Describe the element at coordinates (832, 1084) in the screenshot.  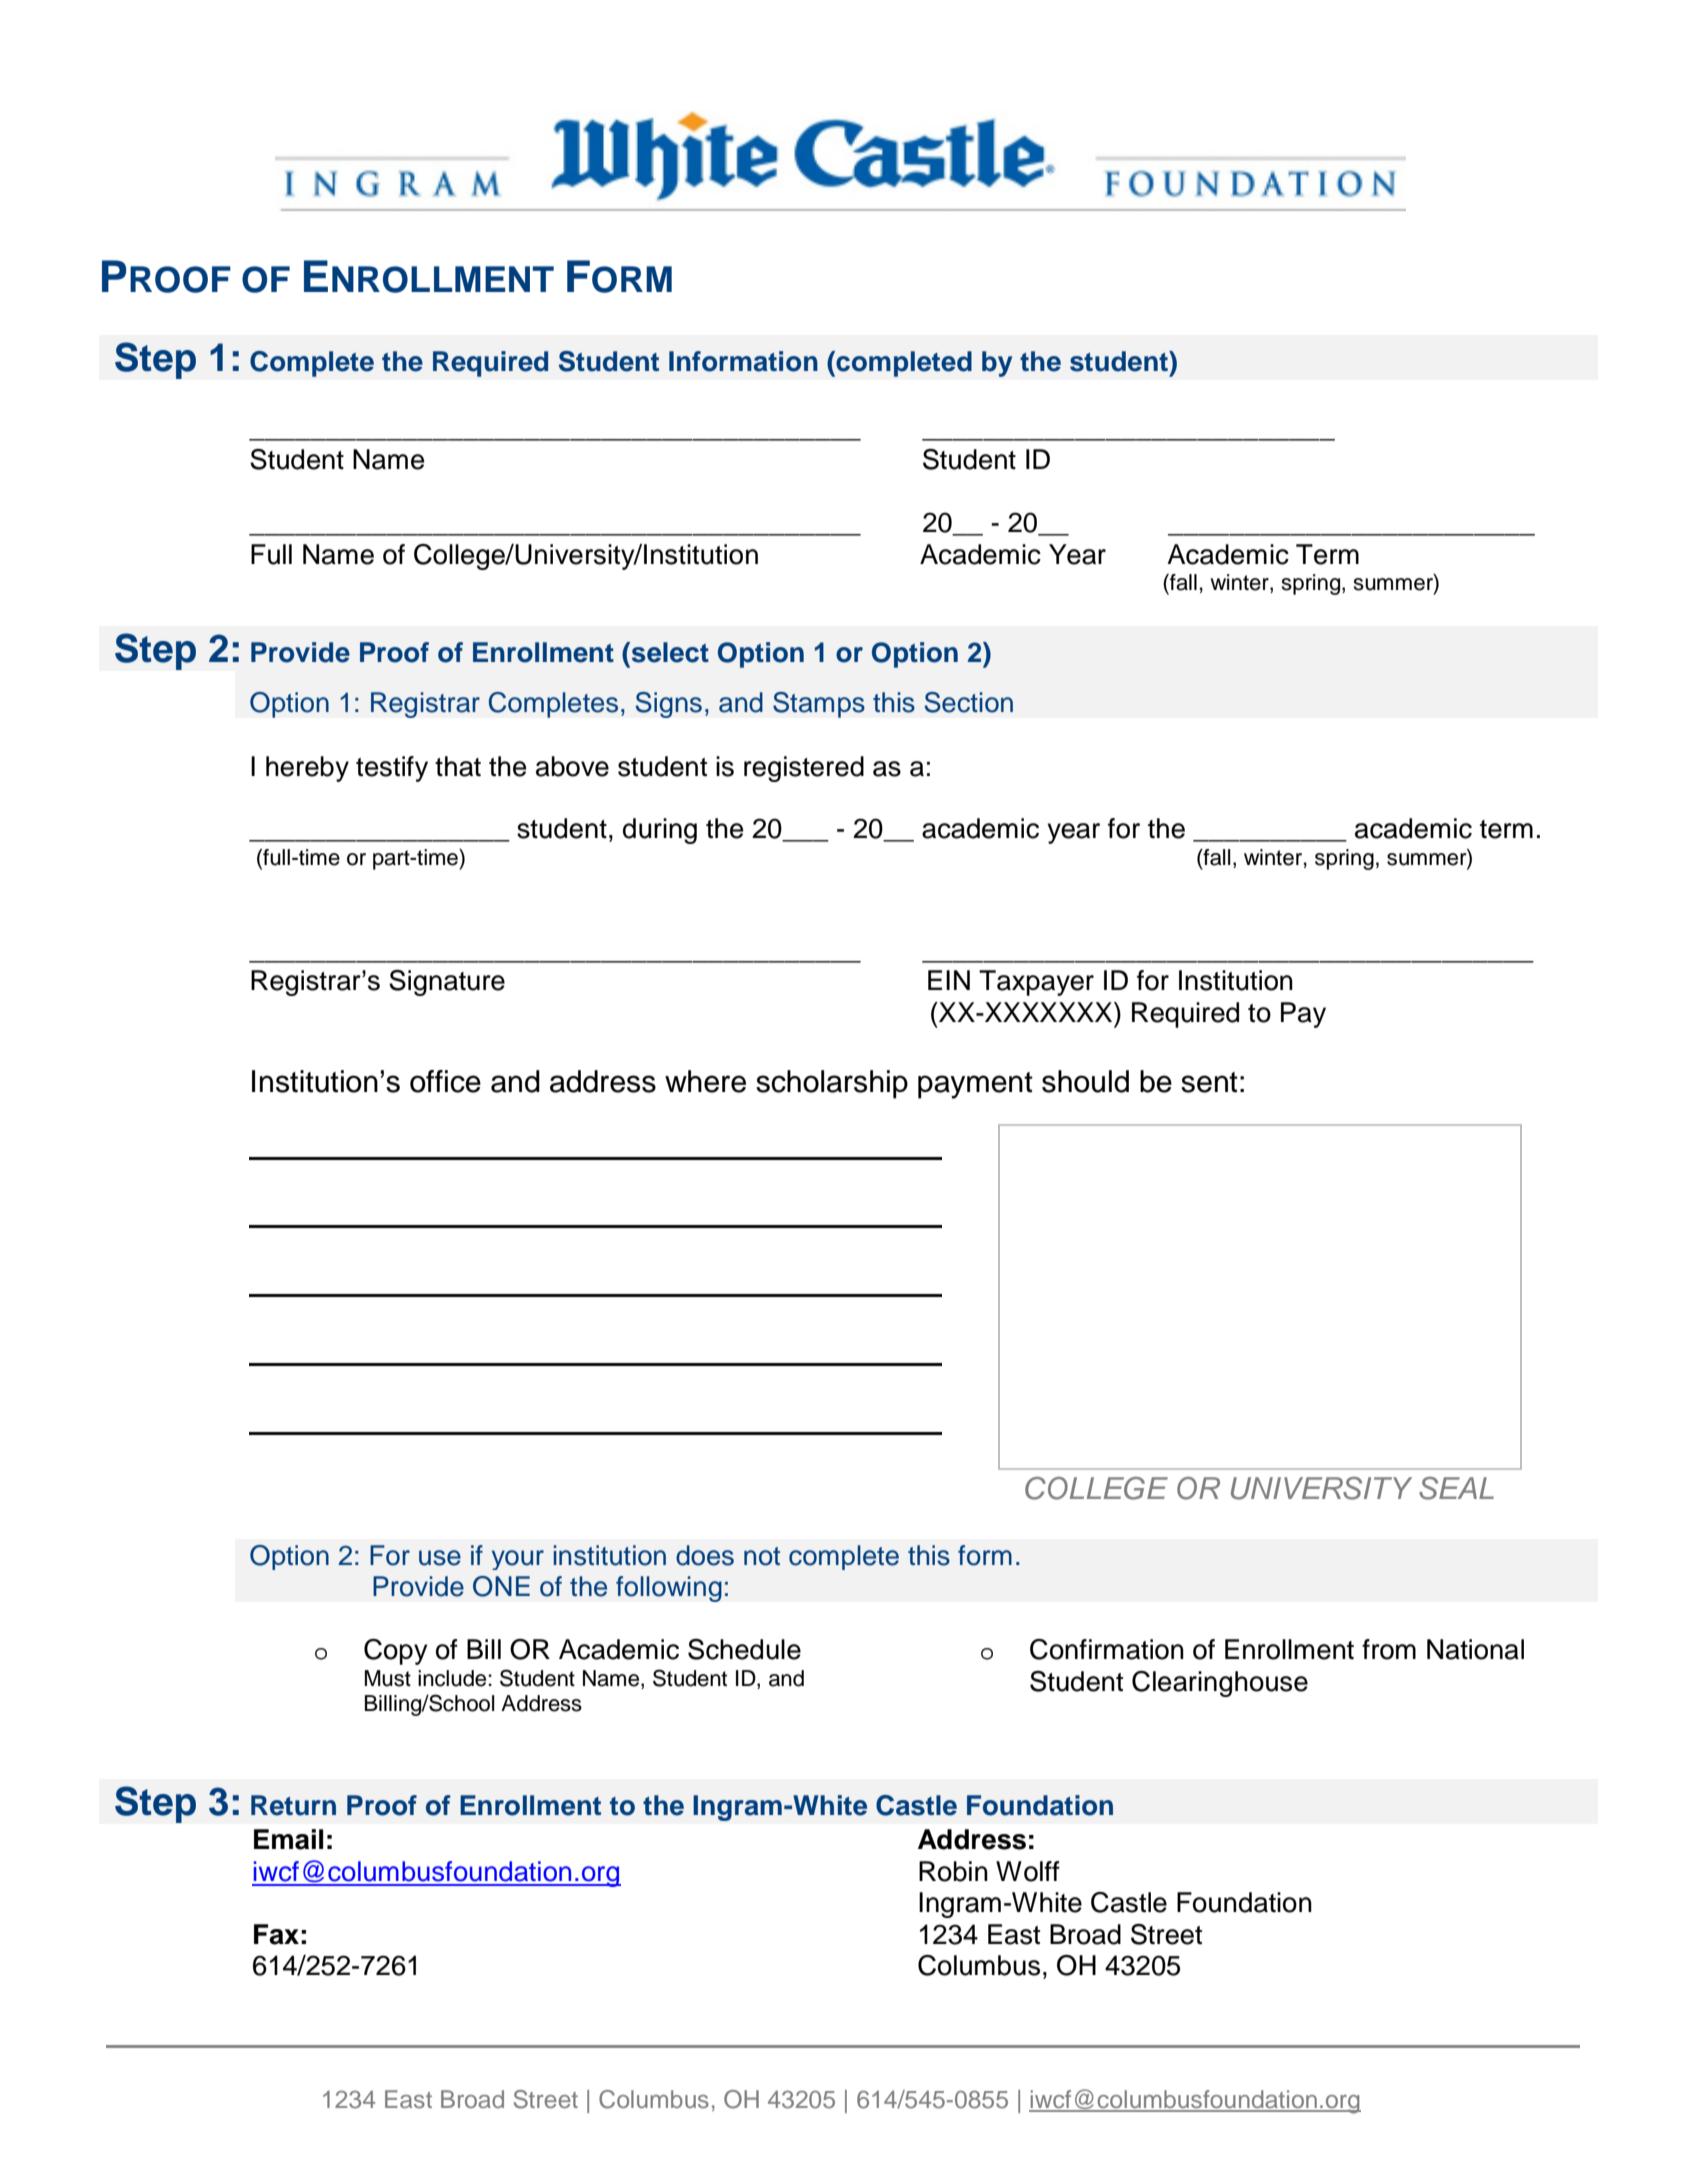
I see `scholarship` at that location.
